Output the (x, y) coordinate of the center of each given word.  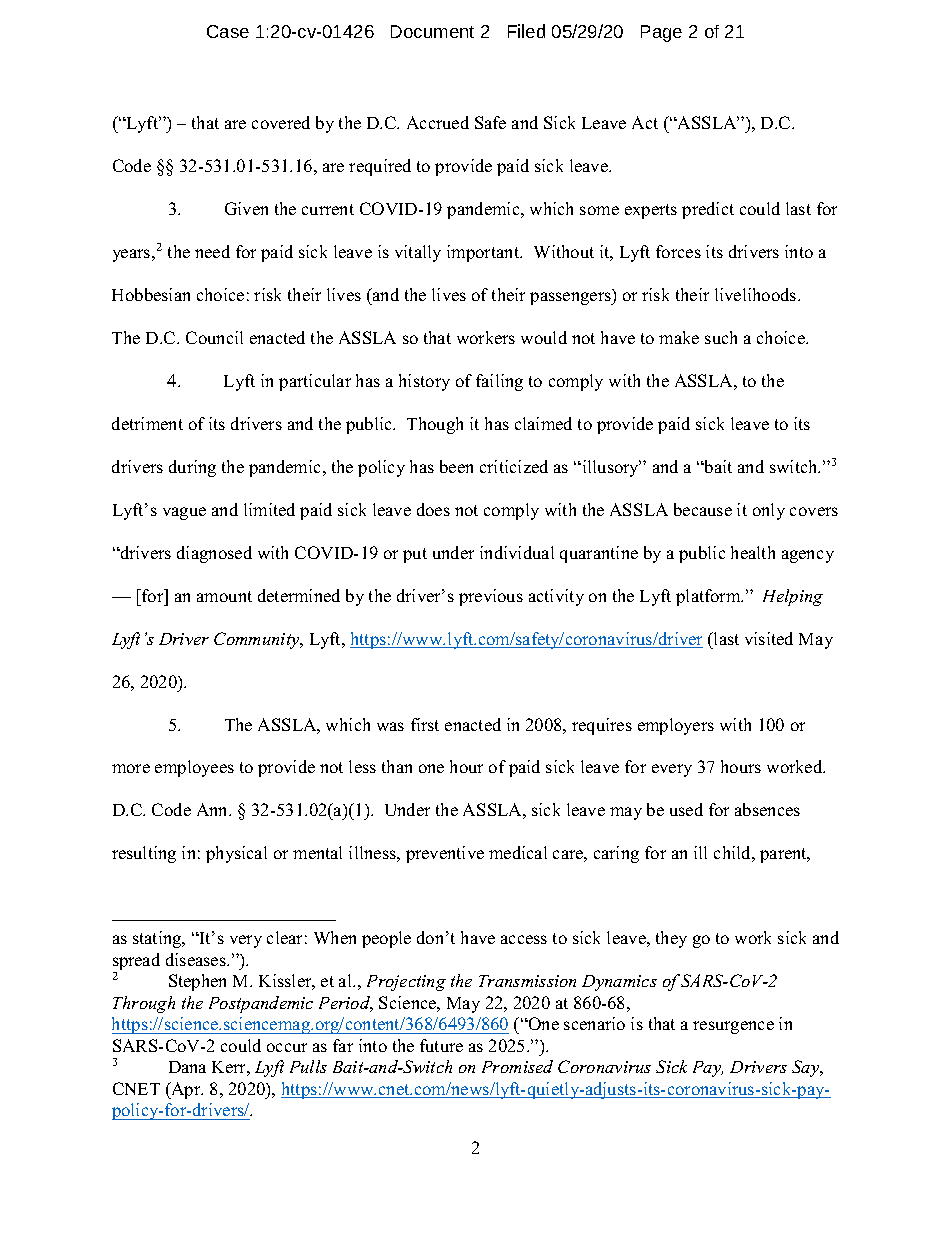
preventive (445, 854)
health (753, 552)
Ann (214, 809)
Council (214, 337)
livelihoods (757, 294)
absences (767, 809)
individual (517, 552)
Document (432, 31)
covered (281, 122)
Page (661, 33)
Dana (187, 1067)
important (484, 253)
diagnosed (214, 554)
